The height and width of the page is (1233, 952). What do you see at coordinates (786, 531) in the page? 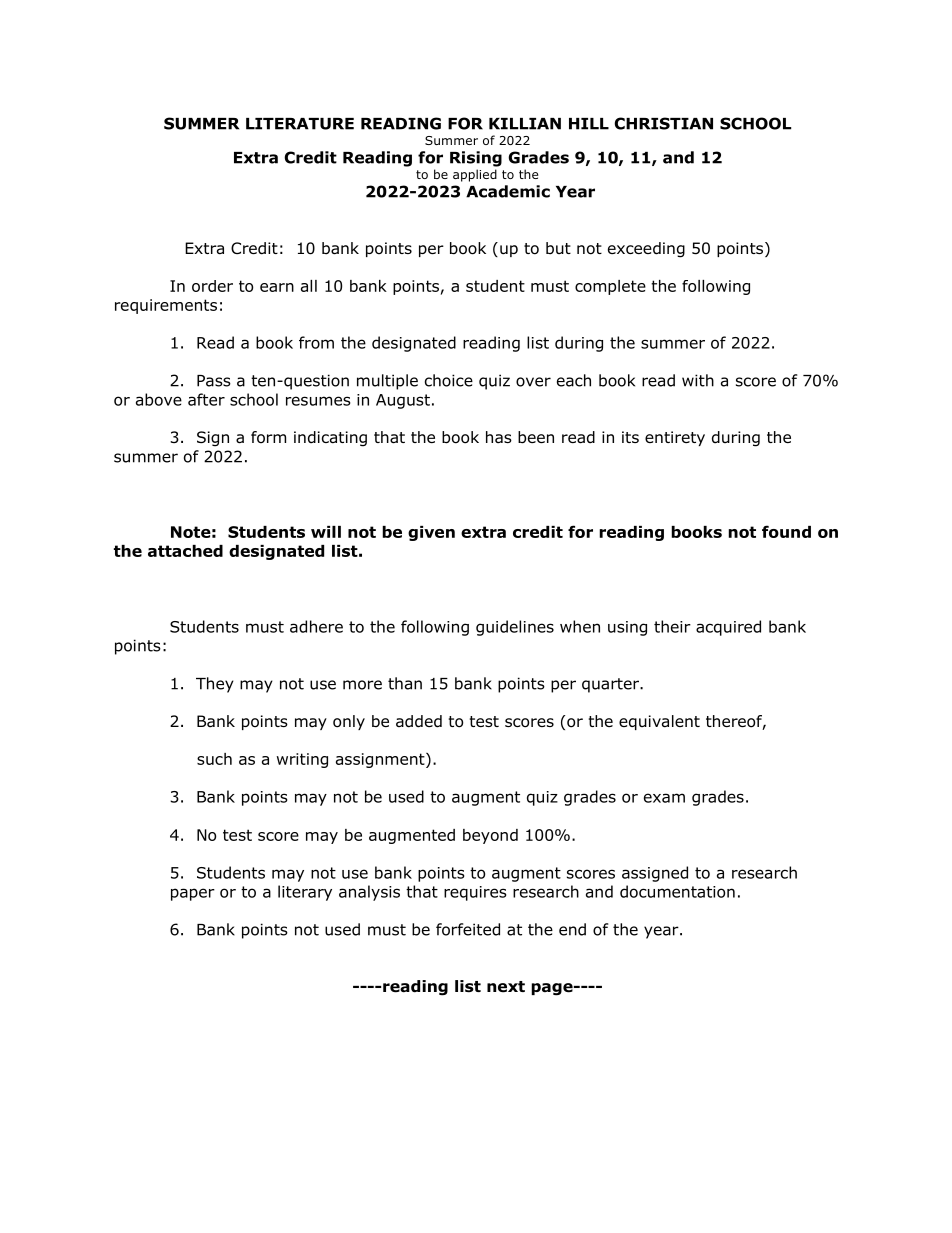
I see `found` at bounding box center [786, 531].
